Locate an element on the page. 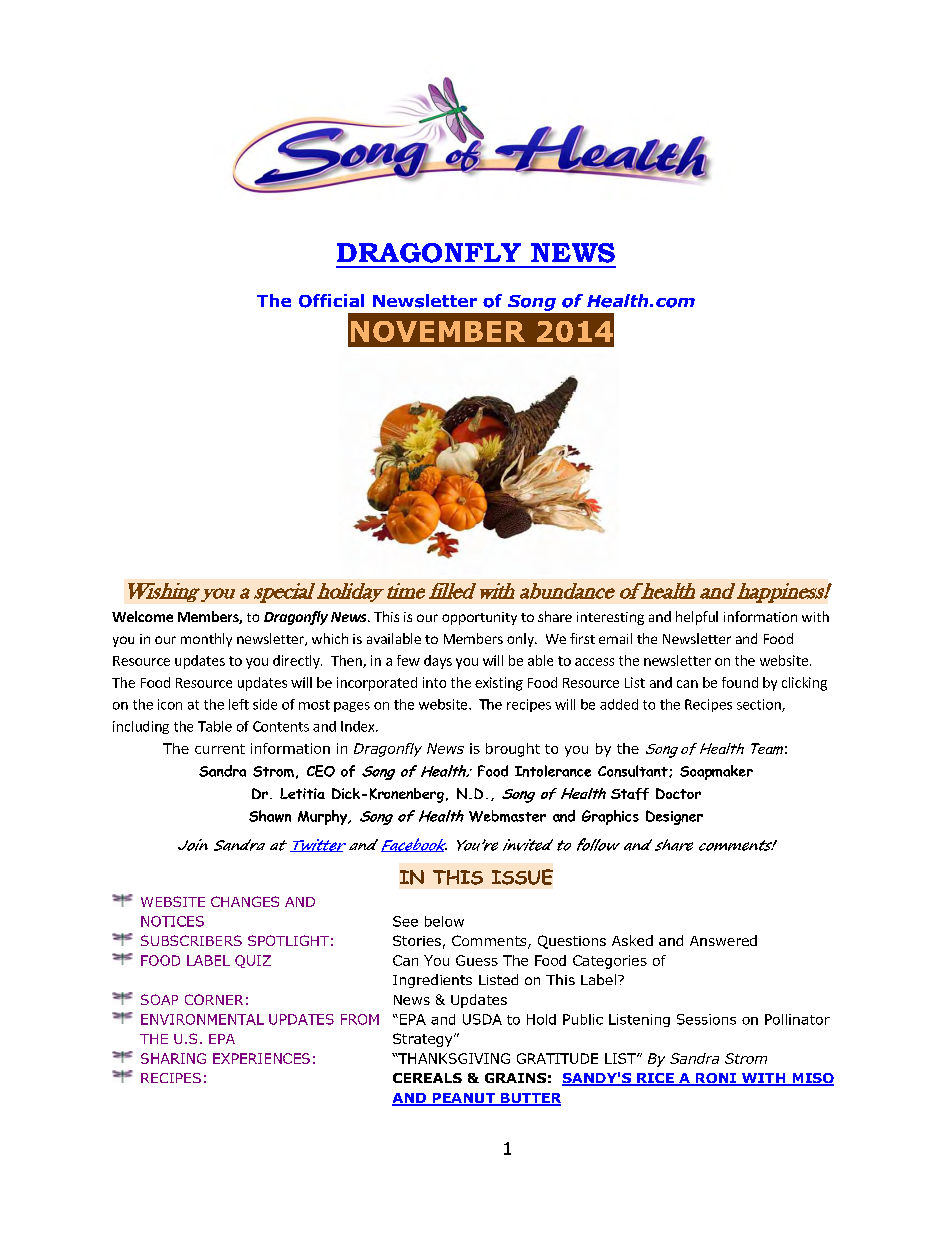 This image has height=1233, width=952. NOVEMBER is located at coordinates (438, 331).
